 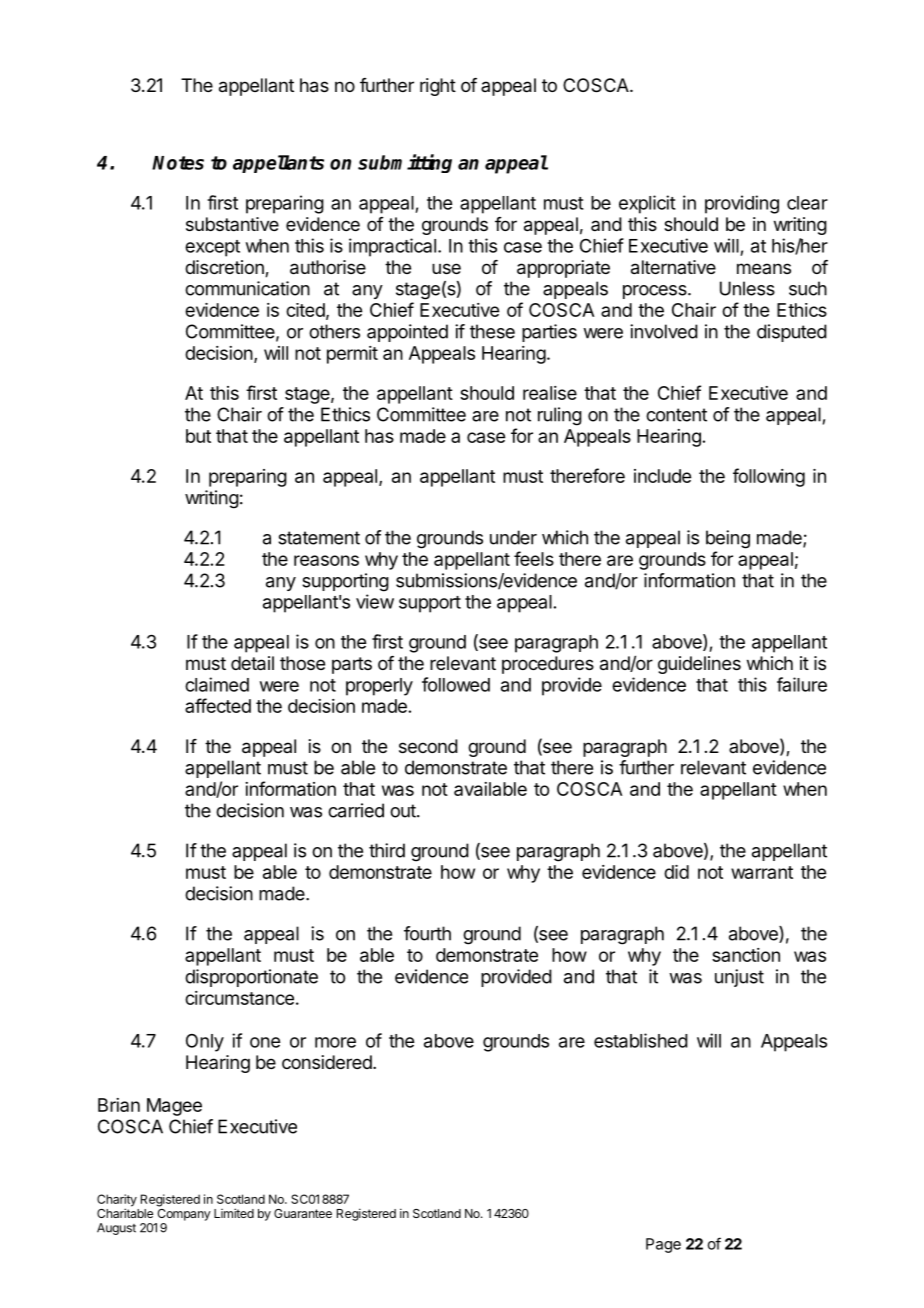 I want to click on Page, so click(x=663, y=1245).
